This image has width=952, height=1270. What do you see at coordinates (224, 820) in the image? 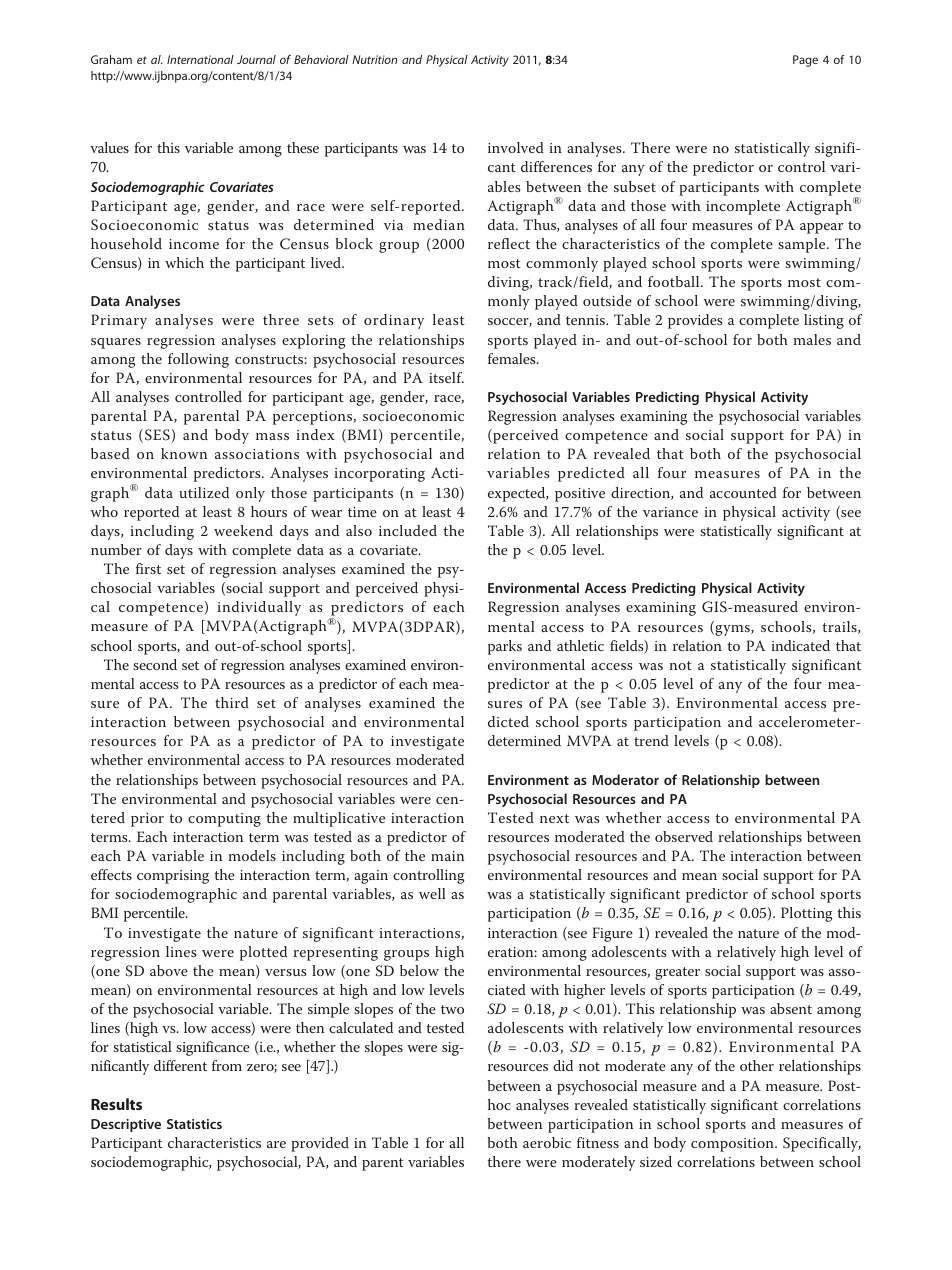
I see `computing` at bounding box center [224, 820].
